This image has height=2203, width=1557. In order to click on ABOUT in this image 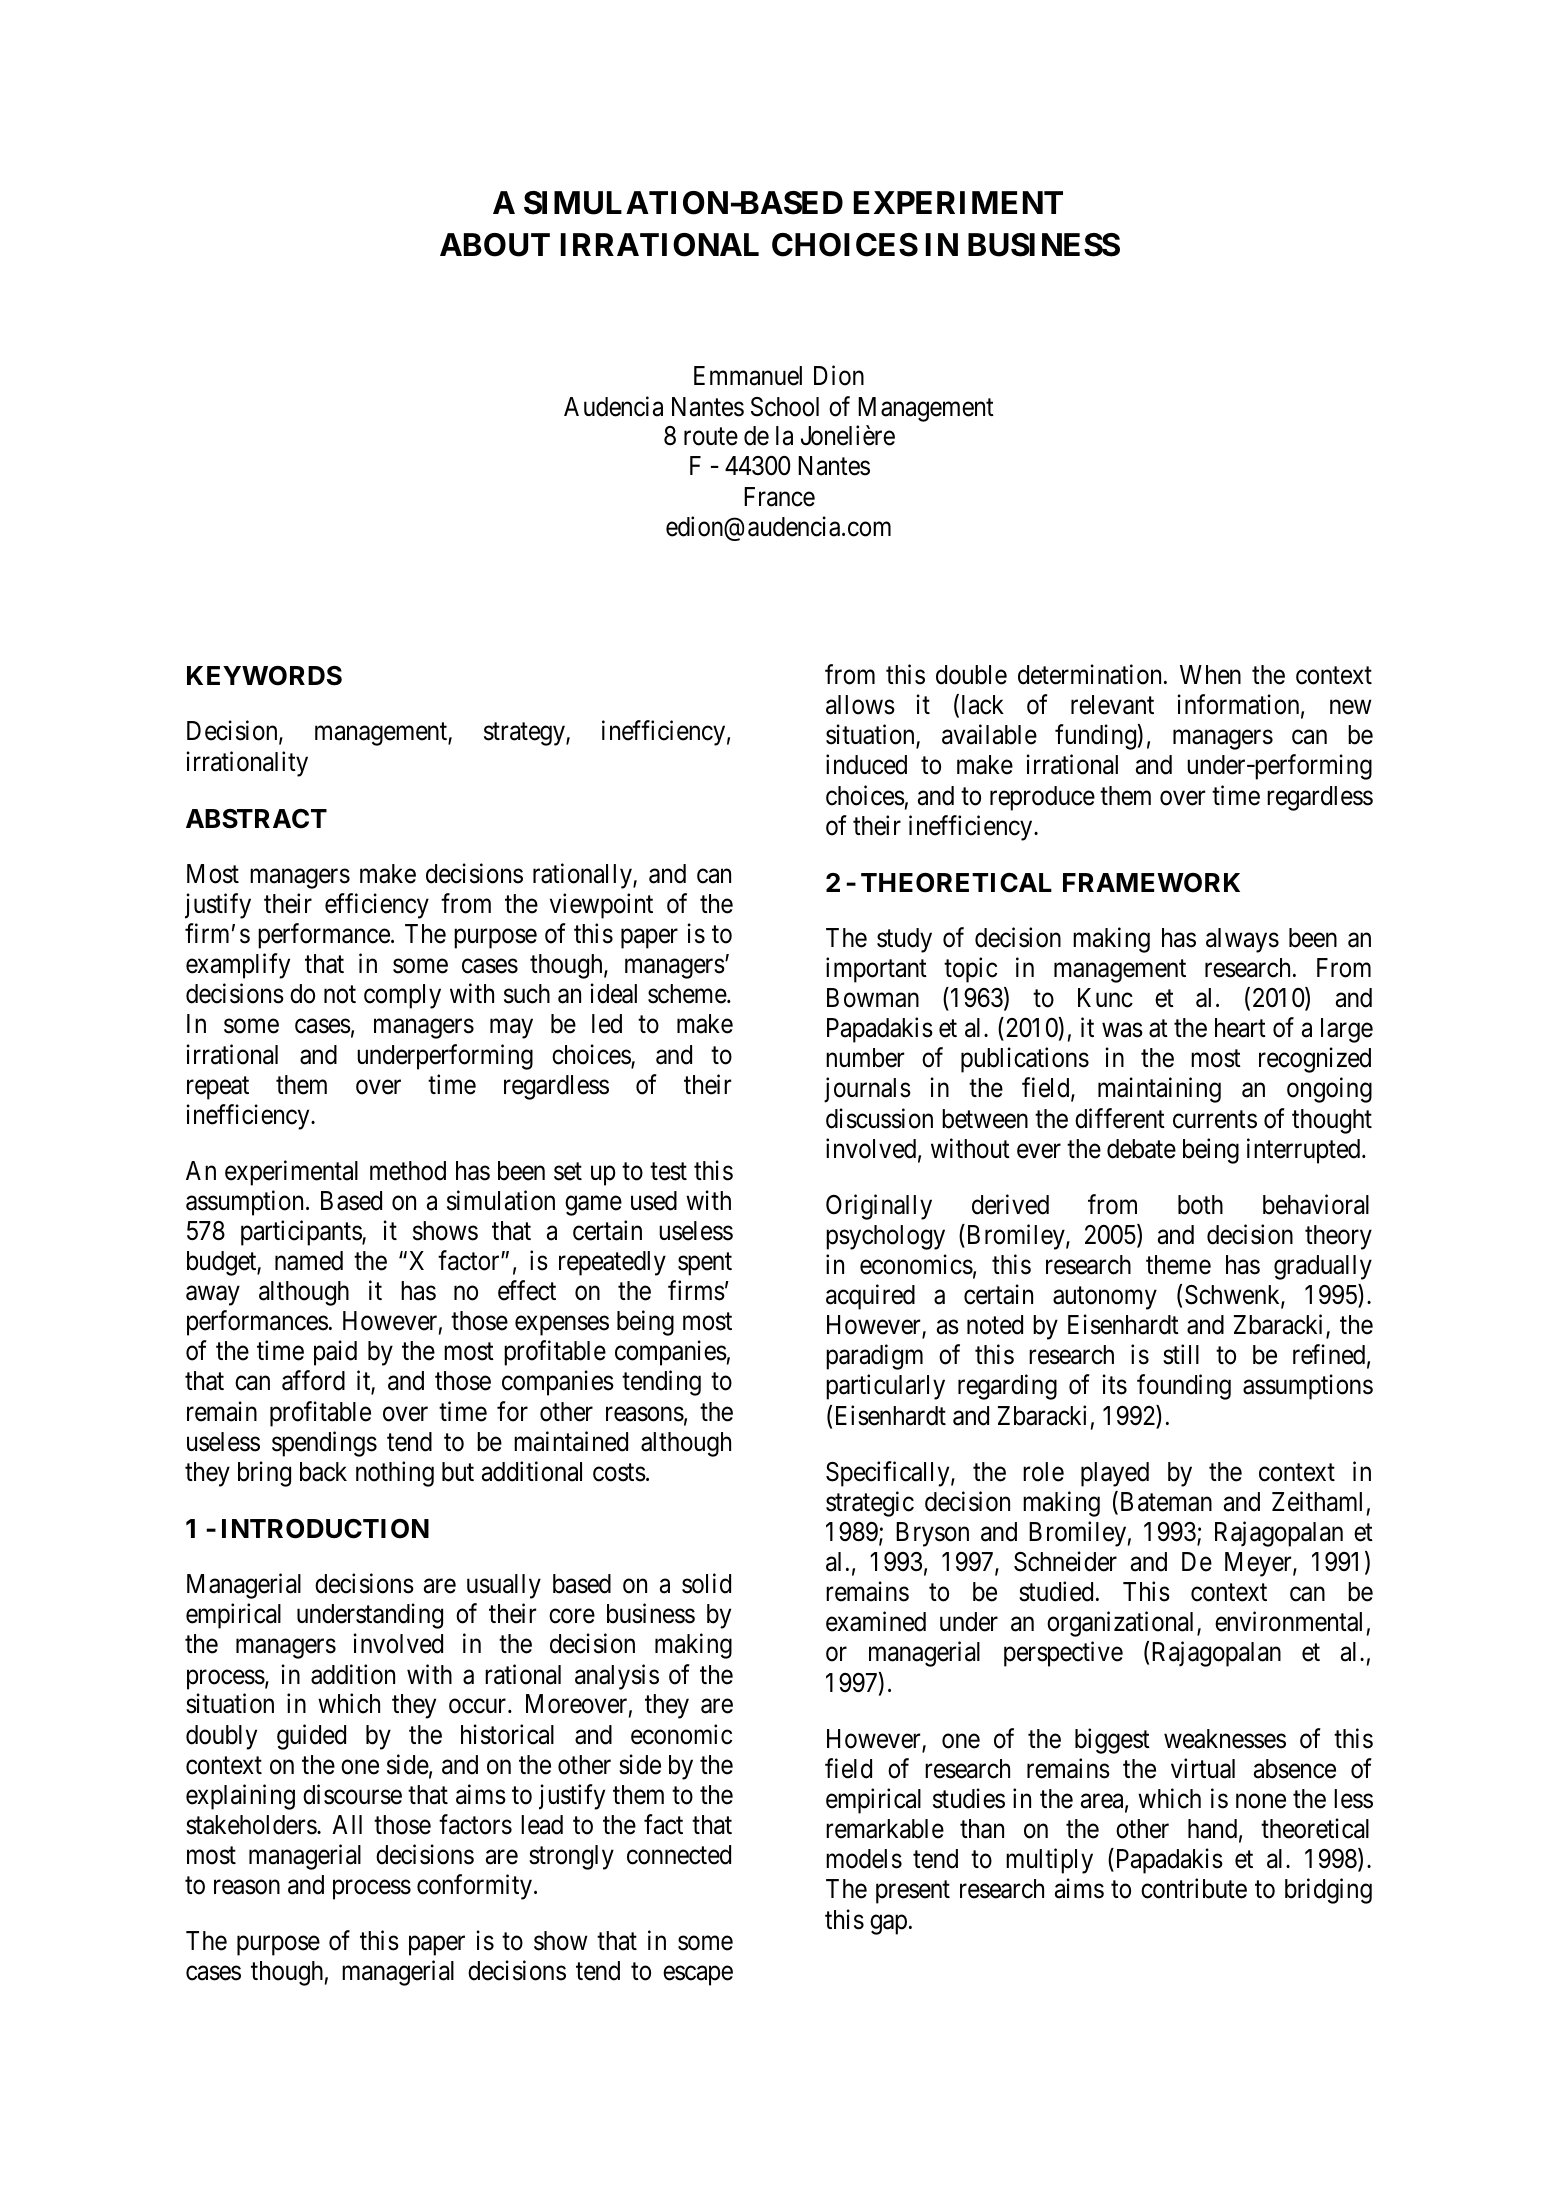, I will do `click(495, 245)`.
